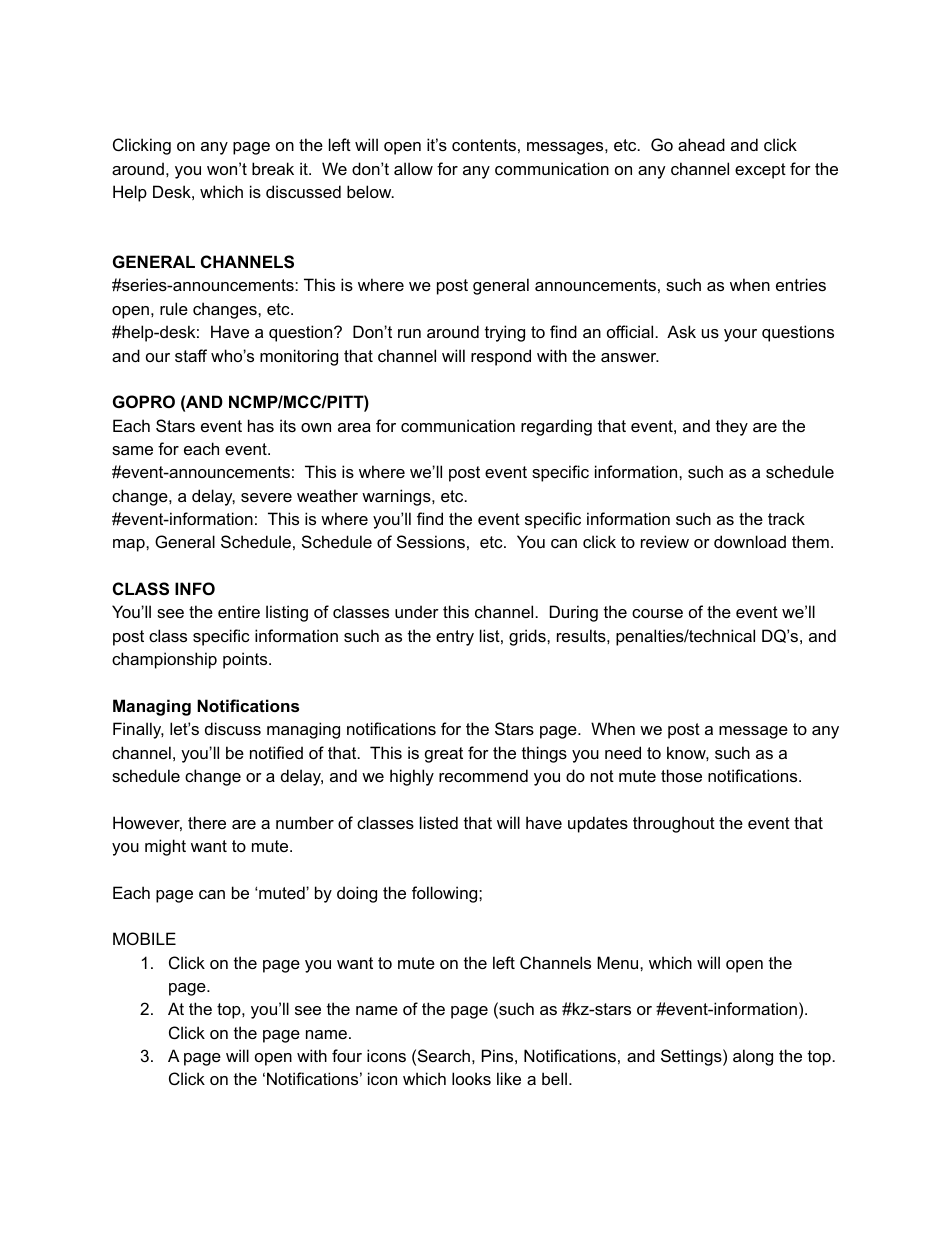 The height and width of the document is (1233, 952). Describe the element at coordinates (471, 1078) in the document. I see `looks` at that location.
